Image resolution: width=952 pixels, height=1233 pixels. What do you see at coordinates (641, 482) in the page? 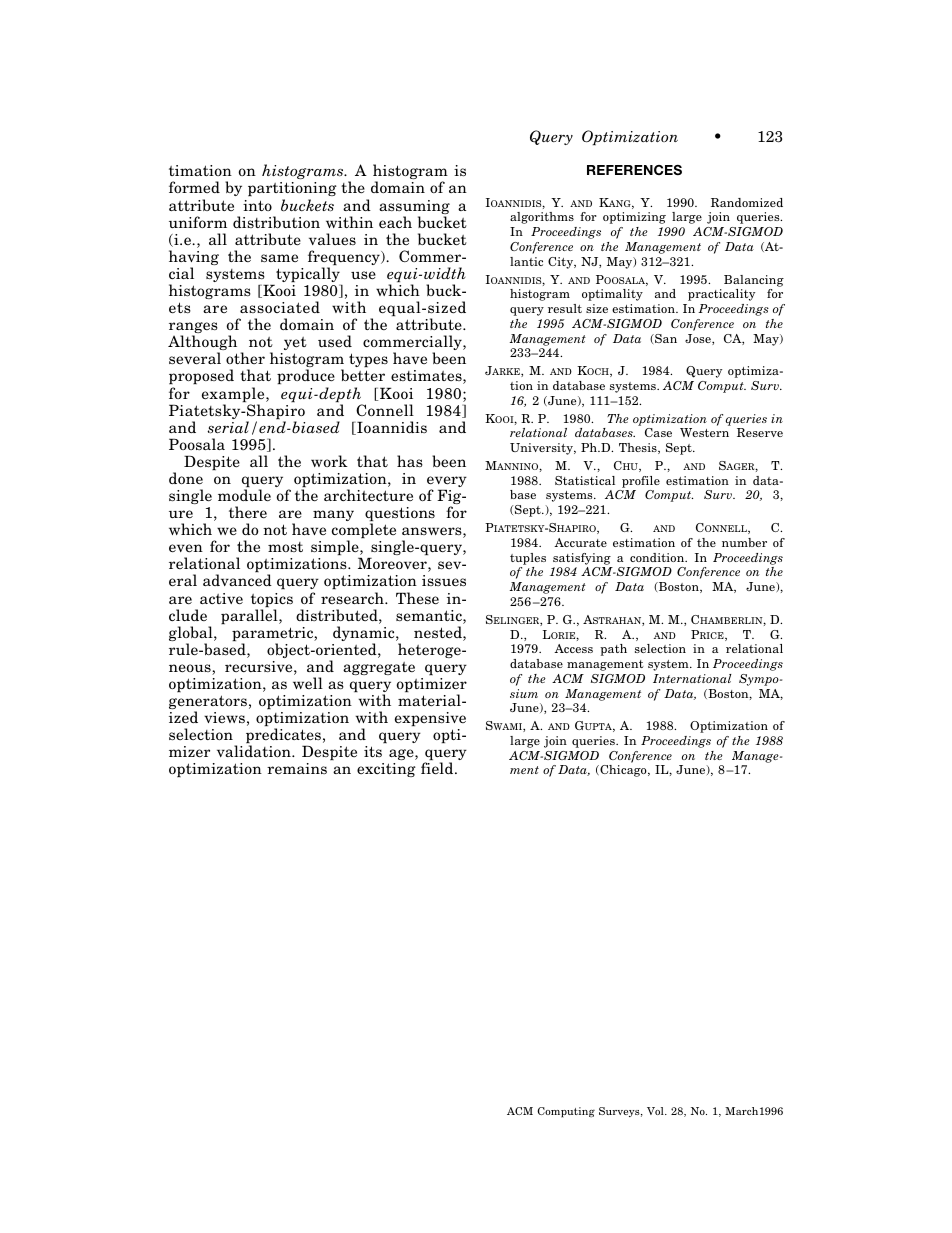
I see `profile` at bounding box center [641, 482].
